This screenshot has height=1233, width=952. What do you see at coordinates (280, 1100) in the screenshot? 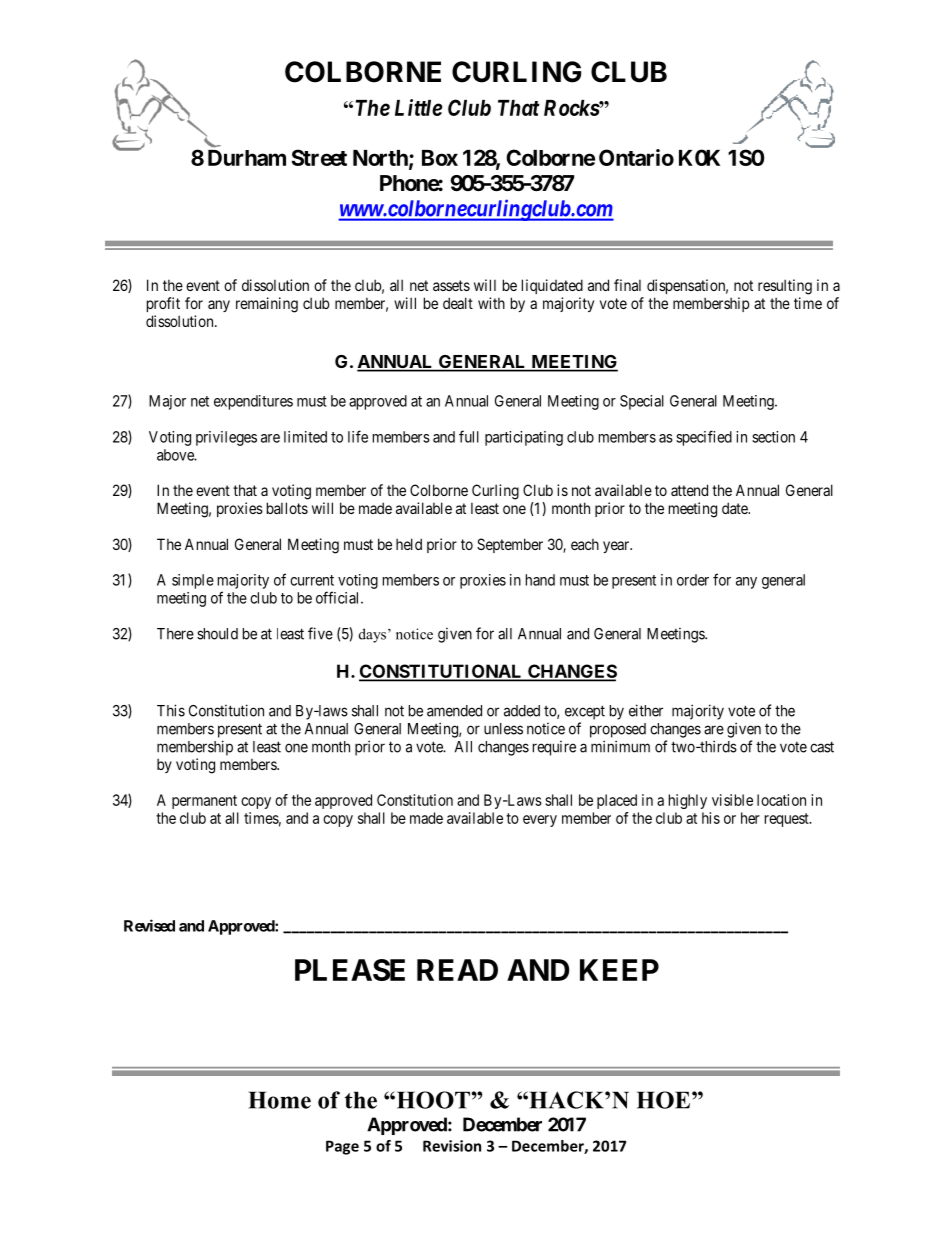
I see `Home` at bounding box center [280, 1100].
